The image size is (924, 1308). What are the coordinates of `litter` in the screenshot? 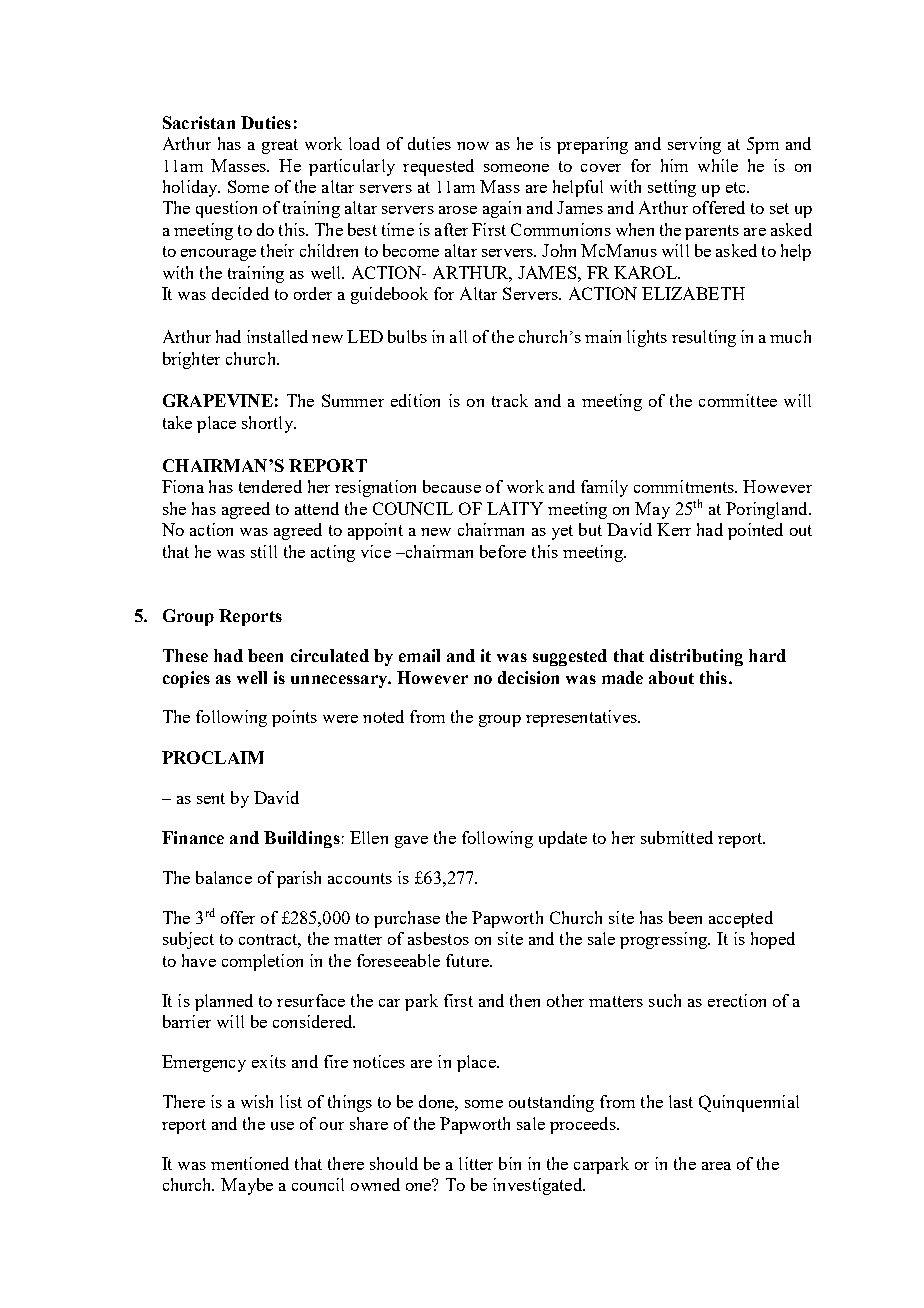 It's located at (476, 1163).
